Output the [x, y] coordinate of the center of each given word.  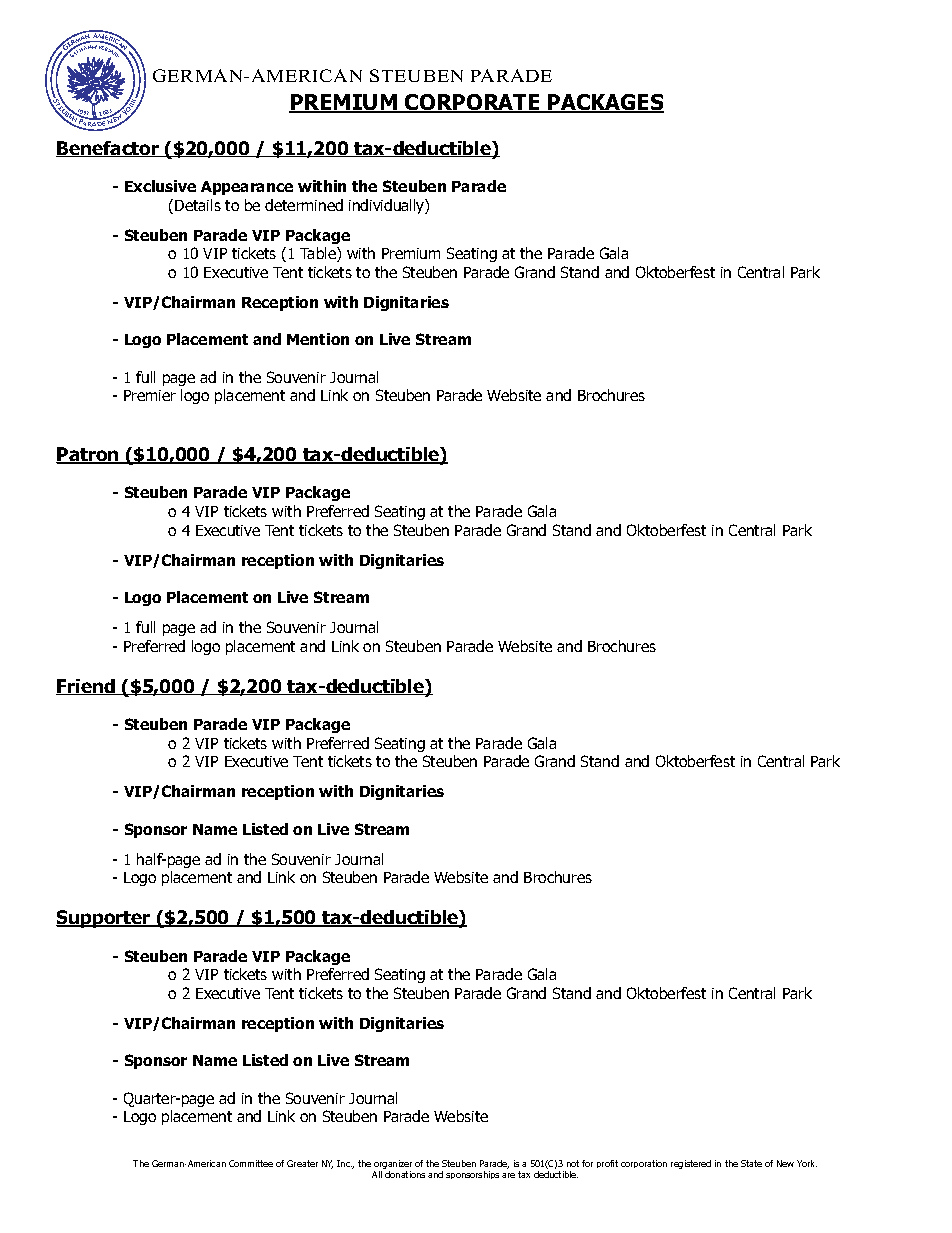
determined [304, 205]
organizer [393, 1166]
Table [319, 254]
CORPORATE [472, 103]
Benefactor [109, 149]
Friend [86, 687]
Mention [318, 339]
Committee [251, 1163]
